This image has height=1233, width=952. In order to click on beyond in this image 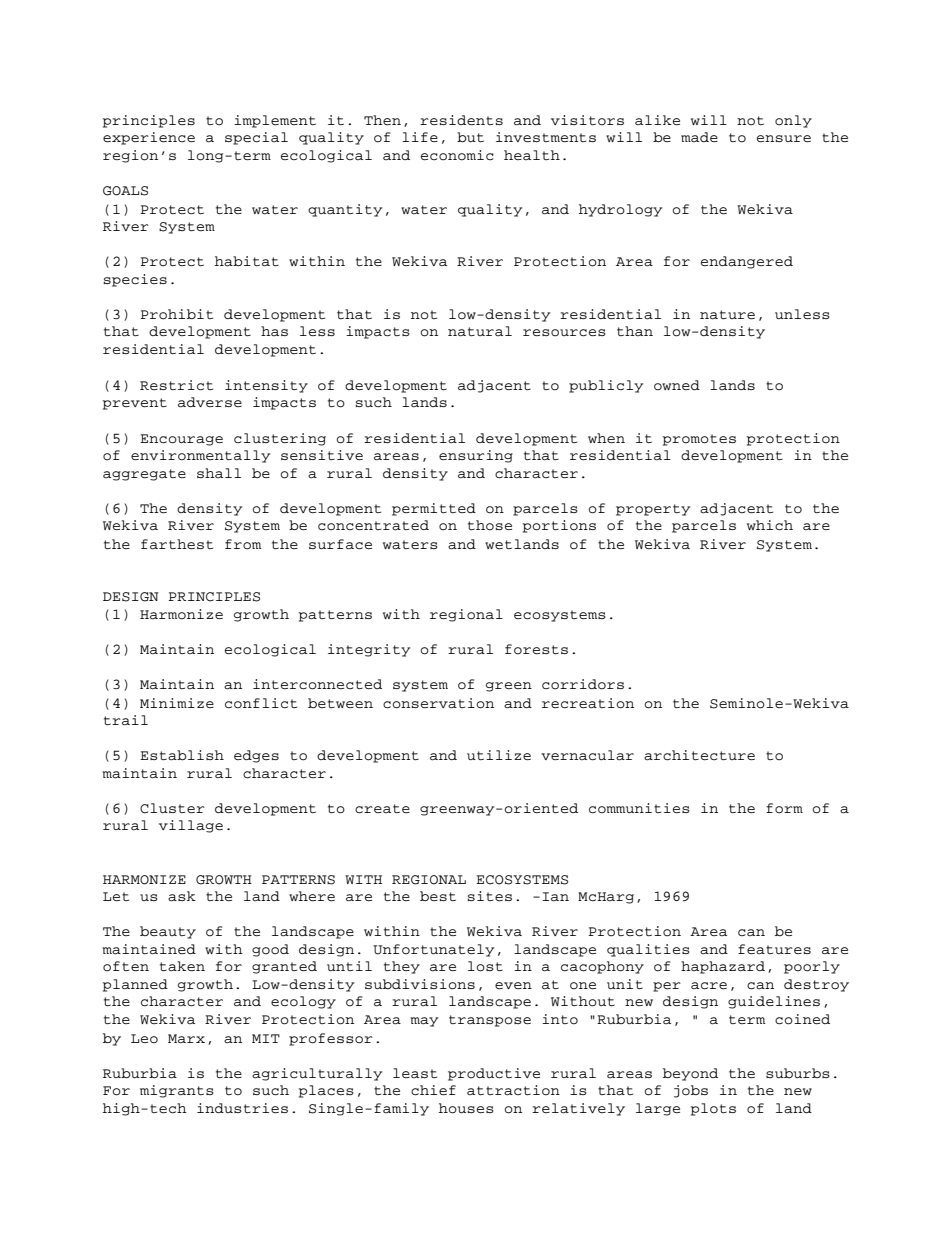, I will do `click(690, 1074)`.
